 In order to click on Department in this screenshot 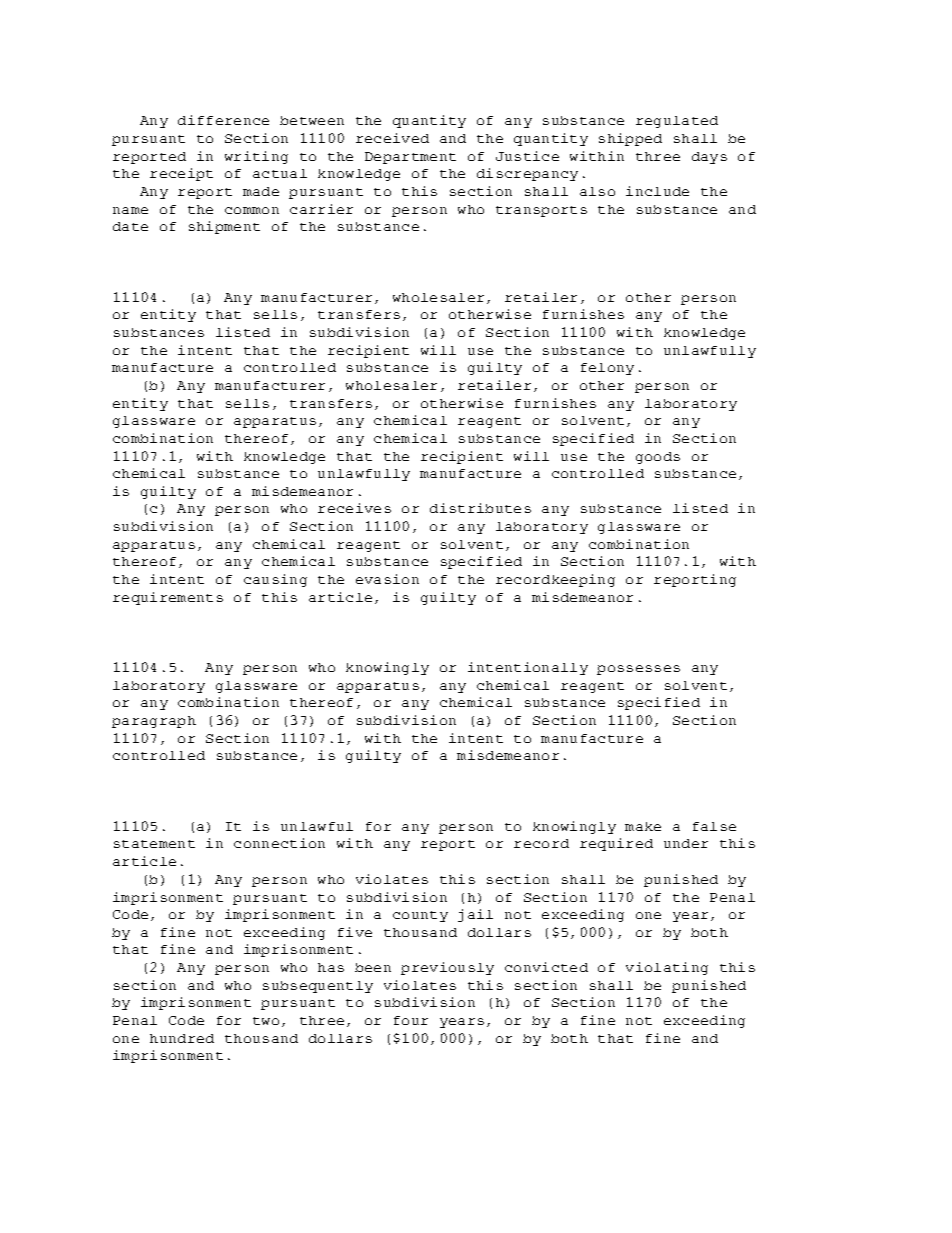, I will do `click(410, 158)`.
